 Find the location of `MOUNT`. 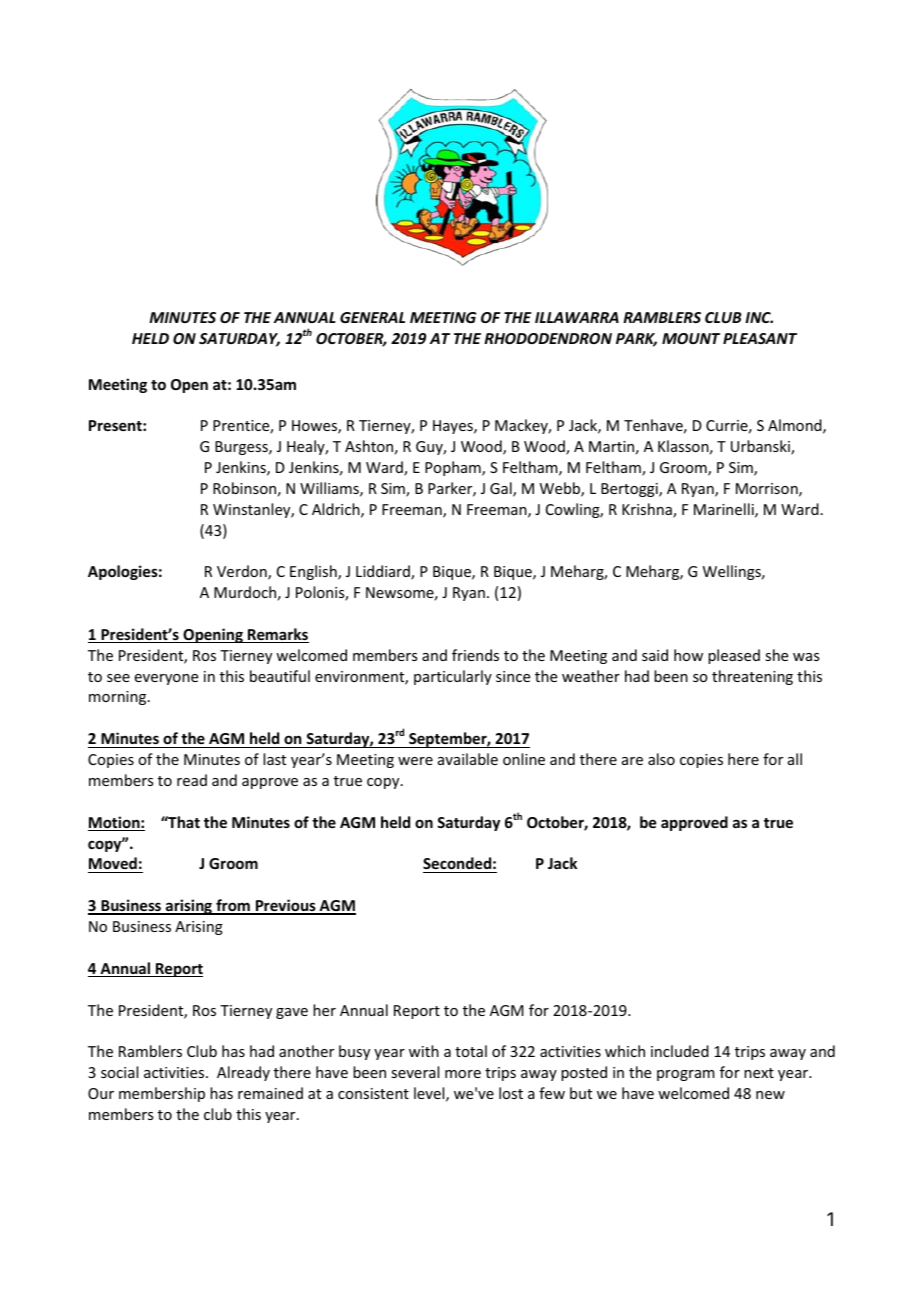

MOUNT is located at coordinates (691, 338).
